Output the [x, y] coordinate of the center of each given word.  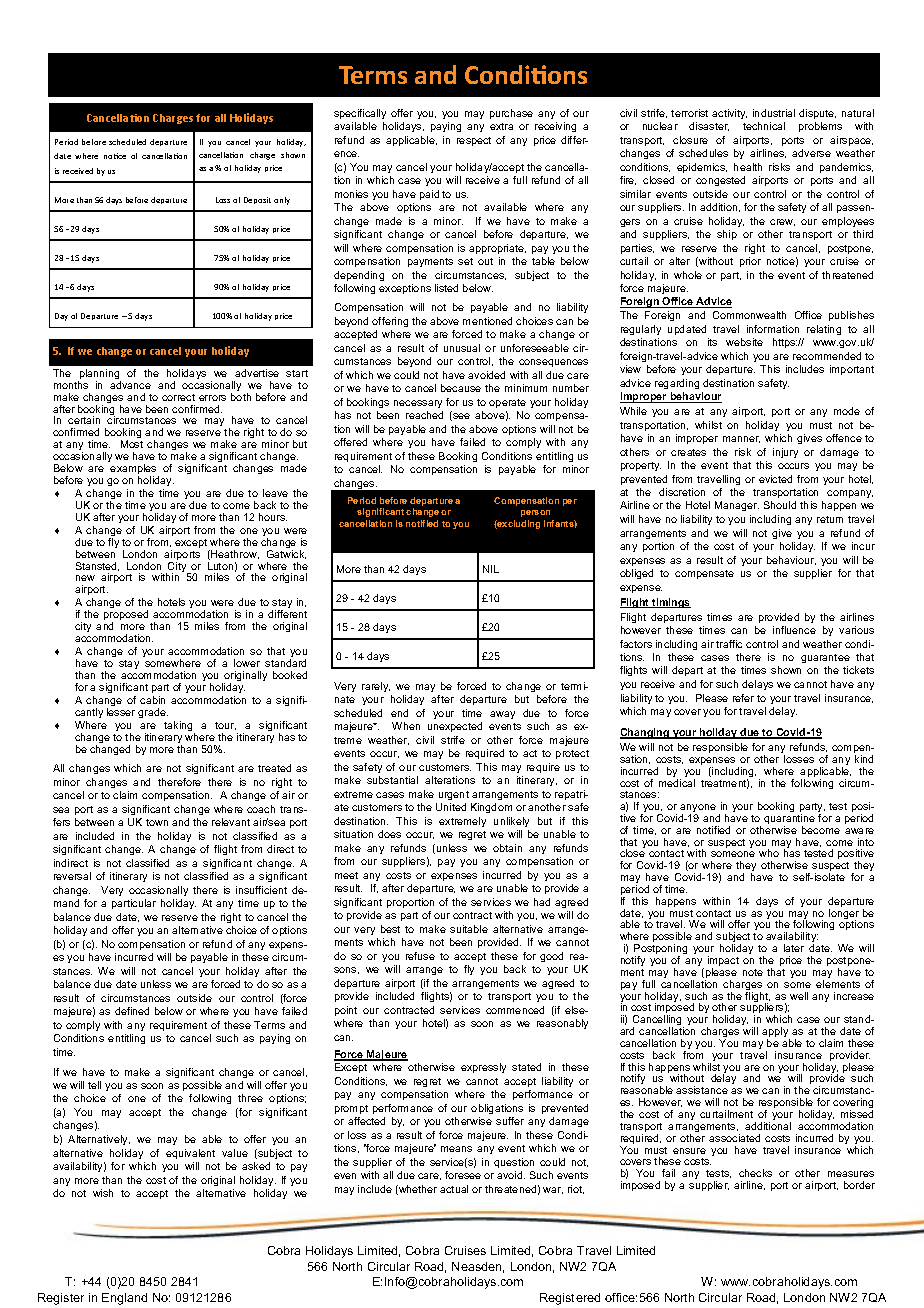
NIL [491, 569]
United [451, 807]
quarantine [789, 820]
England [124, 1299]
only [282, 201]
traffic [729, 644]
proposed [126, 616]
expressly [483, 1068]
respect [474, 141]
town [157, 822]
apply [776, 1033]
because [461, 388]
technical [764, 126]
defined [132, 1011]
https [785, 343]
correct [178, 397]
